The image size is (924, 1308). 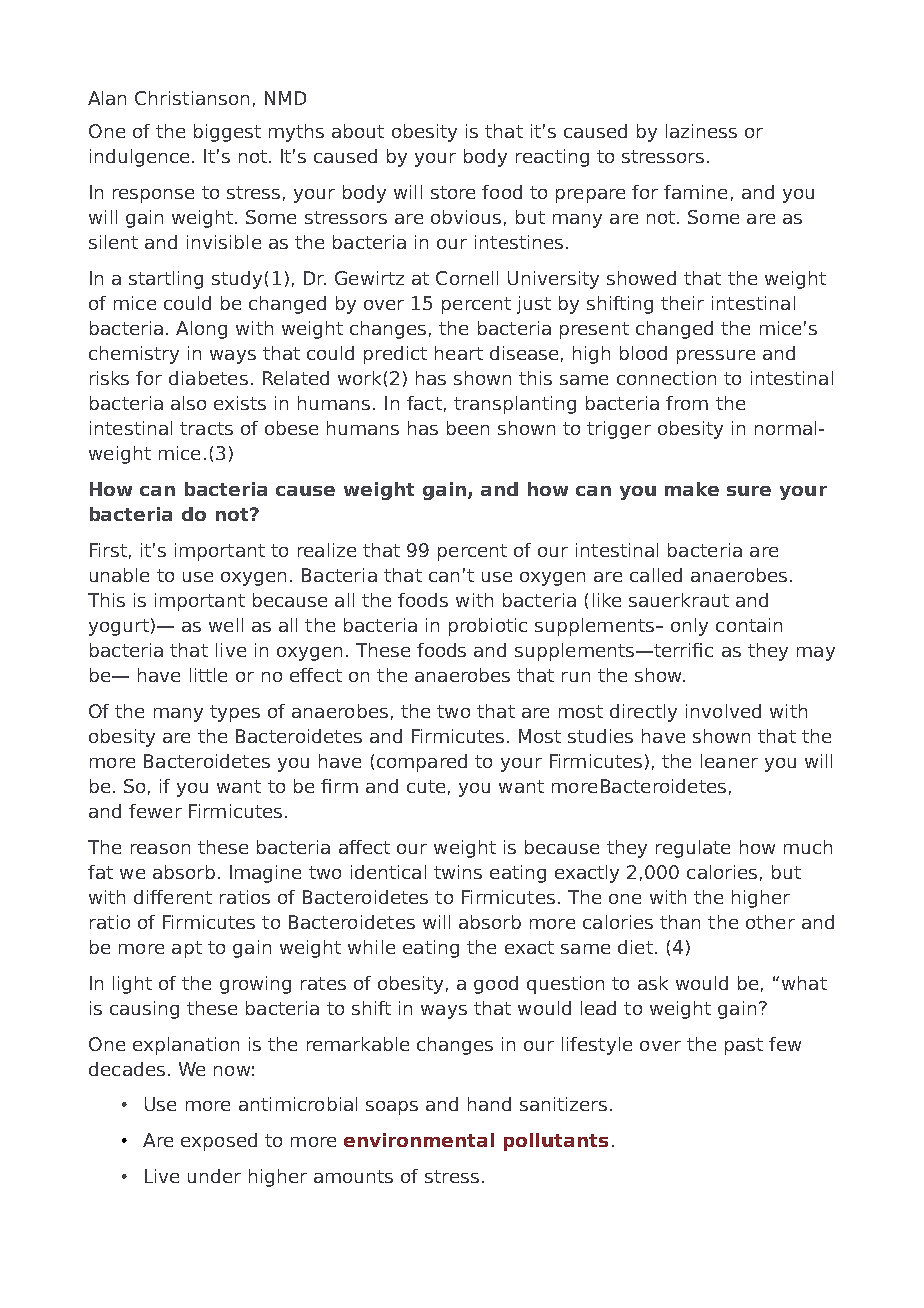 What do you see at coordinates (770, 922) in the screenshot?
I see `other` at bounding box center [770, 922].
